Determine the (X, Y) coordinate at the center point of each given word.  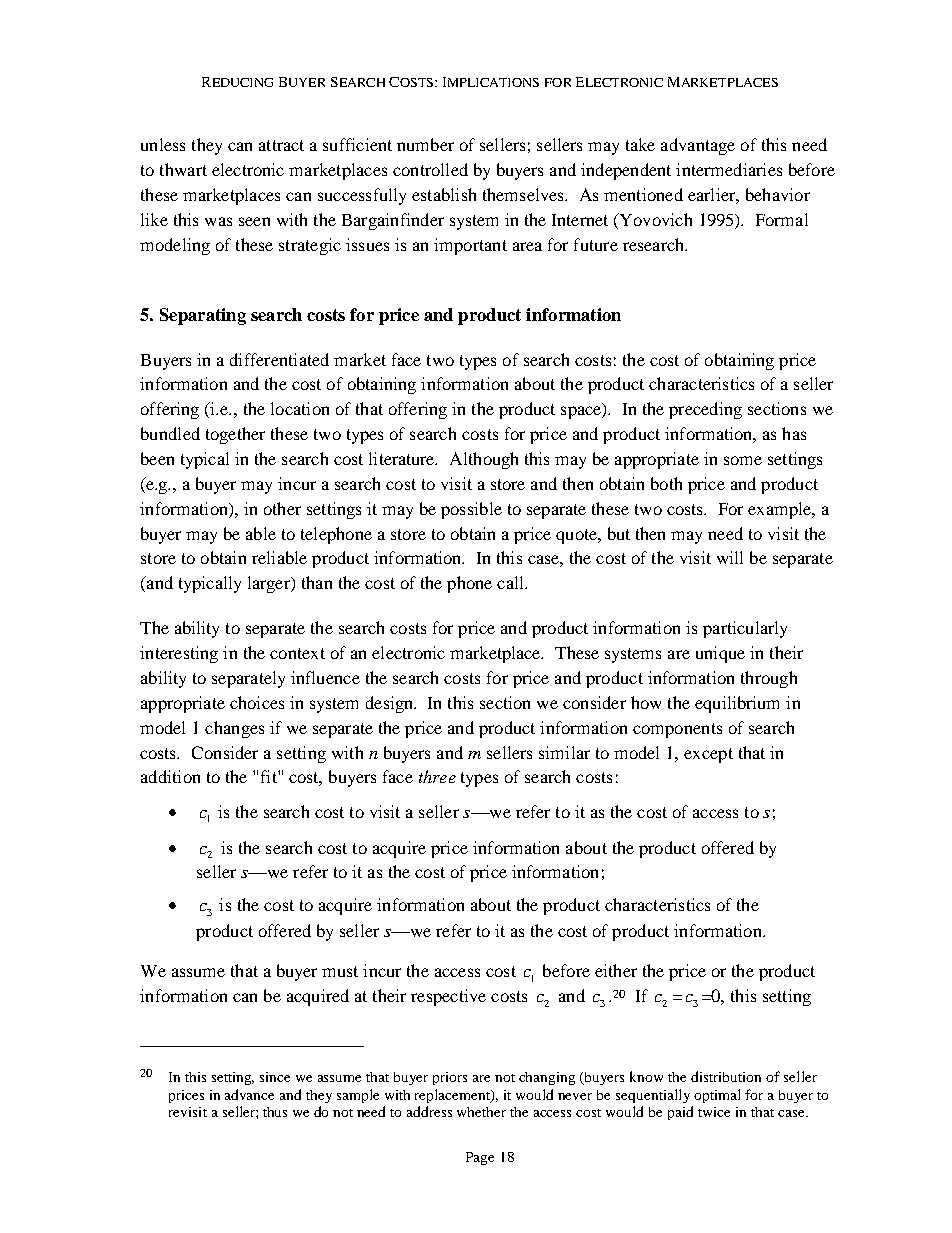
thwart (183, 169)
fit (270, 776)
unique (720, 654)
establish (444, 194)
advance (249, 1094)
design (391, 704)
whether (481, 1112)
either (616, 970)
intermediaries (729, 169)
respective (448, 997)
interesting (179, 654)
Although (484, 460)
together (235, 435)
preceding (705, 410)
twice (714, 1112)
